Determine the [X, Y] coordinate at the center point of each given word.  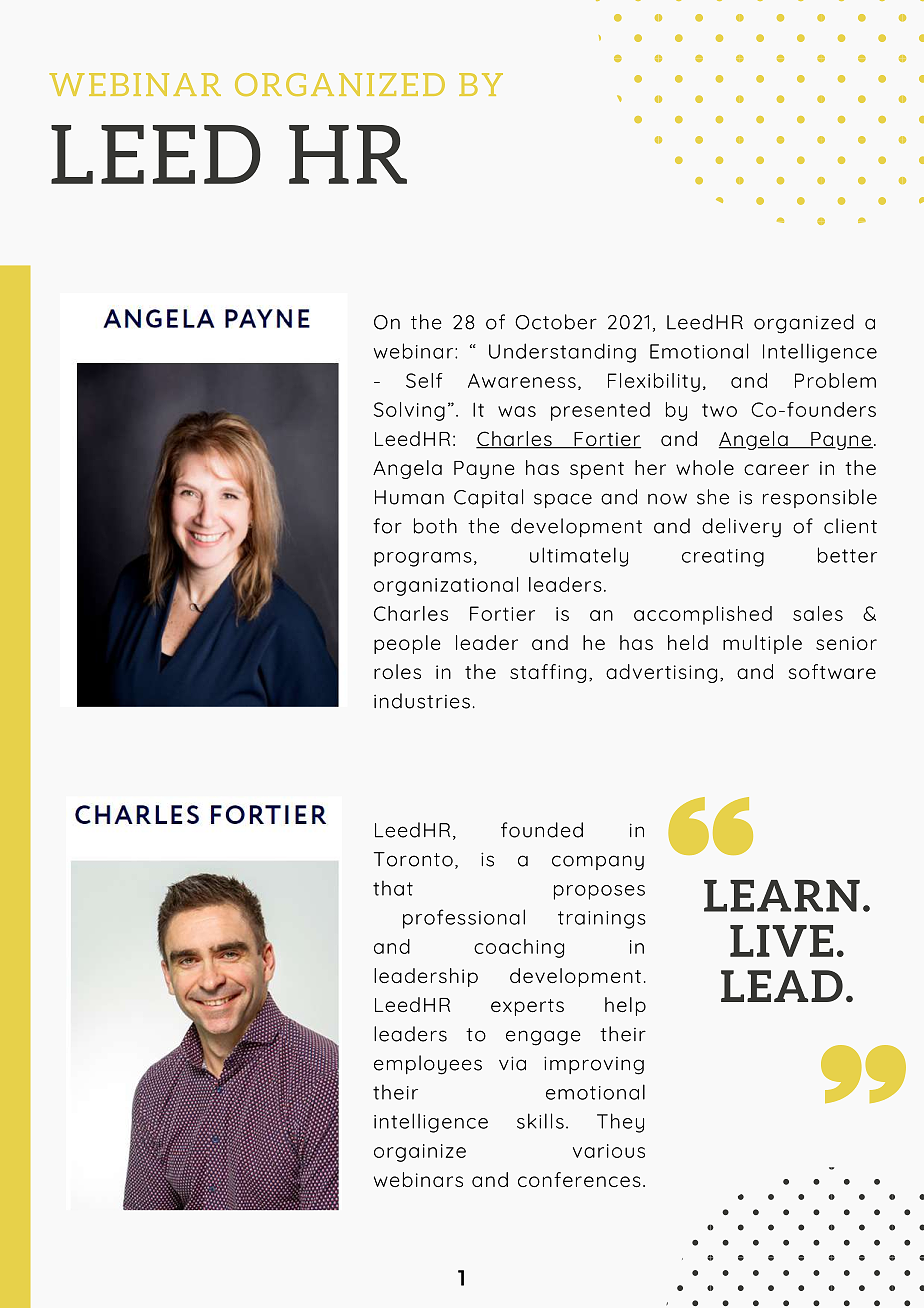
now [667, 499]
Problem [835, 380]
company [598, 863]
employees [428, 1065]
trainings [602, 920]
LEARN [782, 896]
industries [422, 701]
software [832, 671]
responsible [820, 498]
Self [424, 380]
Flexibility [654, 382]
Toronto [413, 859]
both [435, 526]
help [625, 1006]
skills [540, 1121]
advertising [661, 673]
